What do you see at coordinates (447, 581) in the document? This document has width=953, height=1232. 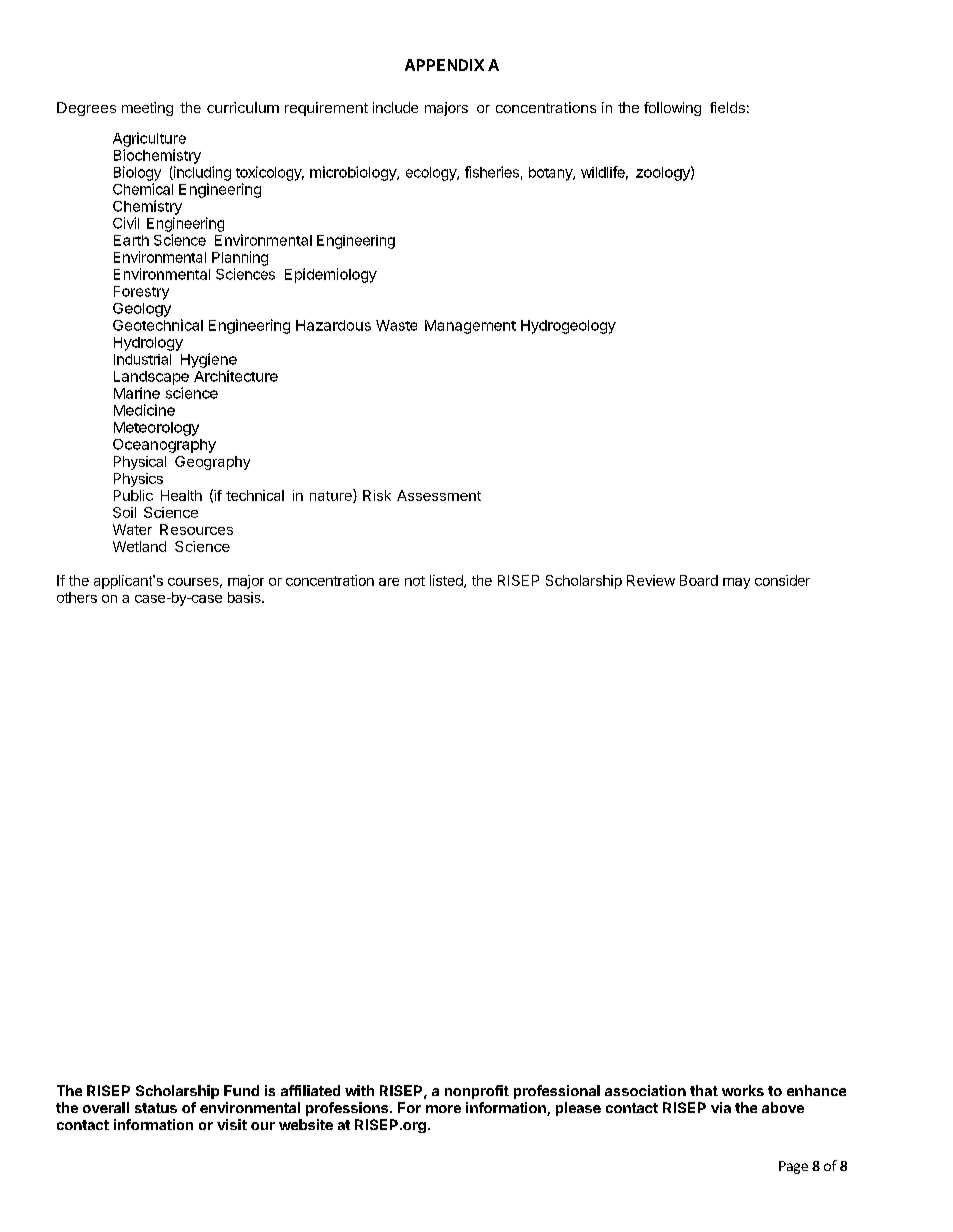 I see `listed` at bounding box center [447, 581].
